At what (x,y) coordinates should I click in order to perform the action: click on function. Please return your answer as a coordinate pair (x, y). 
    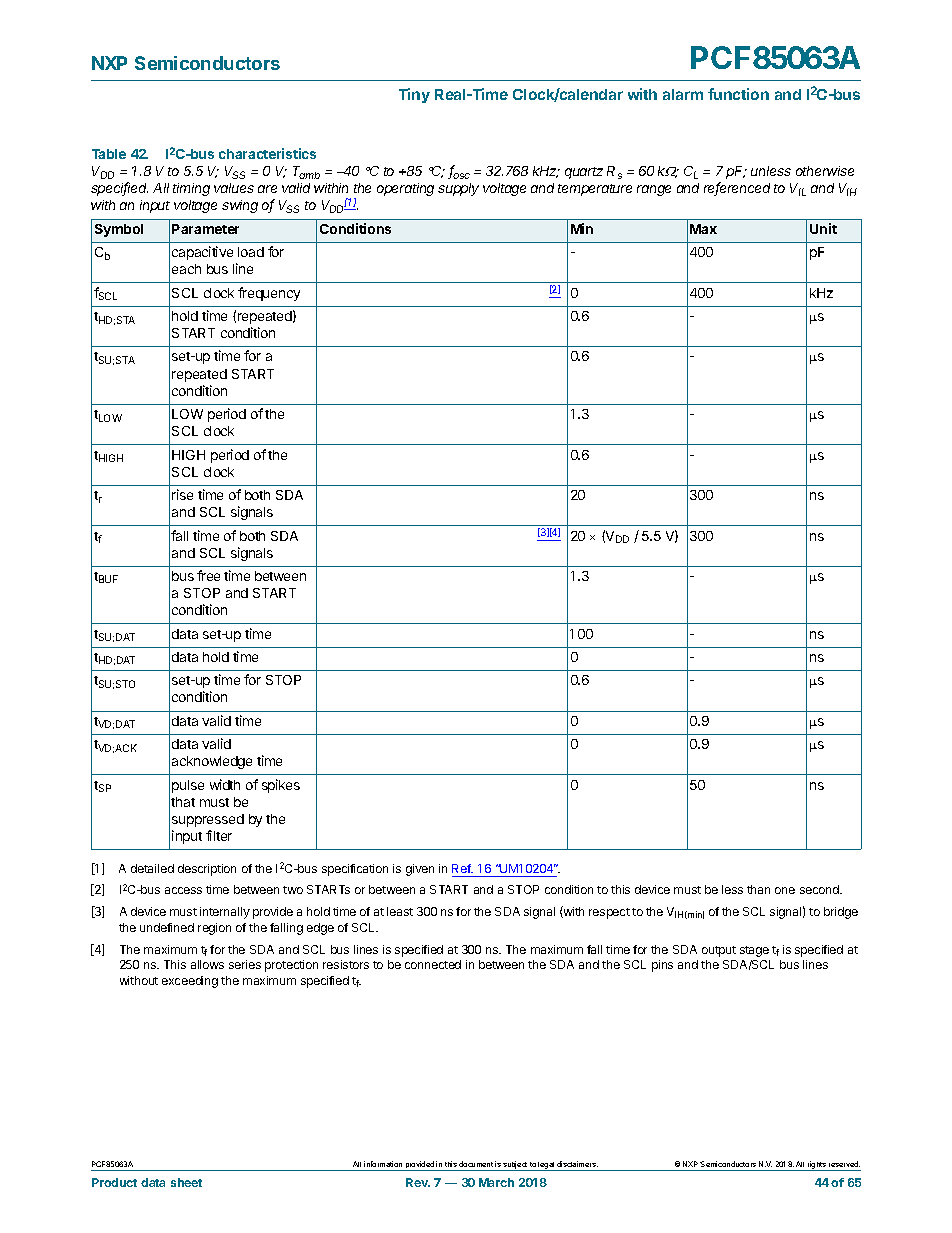
    Looking at the image, I should click on (738, 94).
